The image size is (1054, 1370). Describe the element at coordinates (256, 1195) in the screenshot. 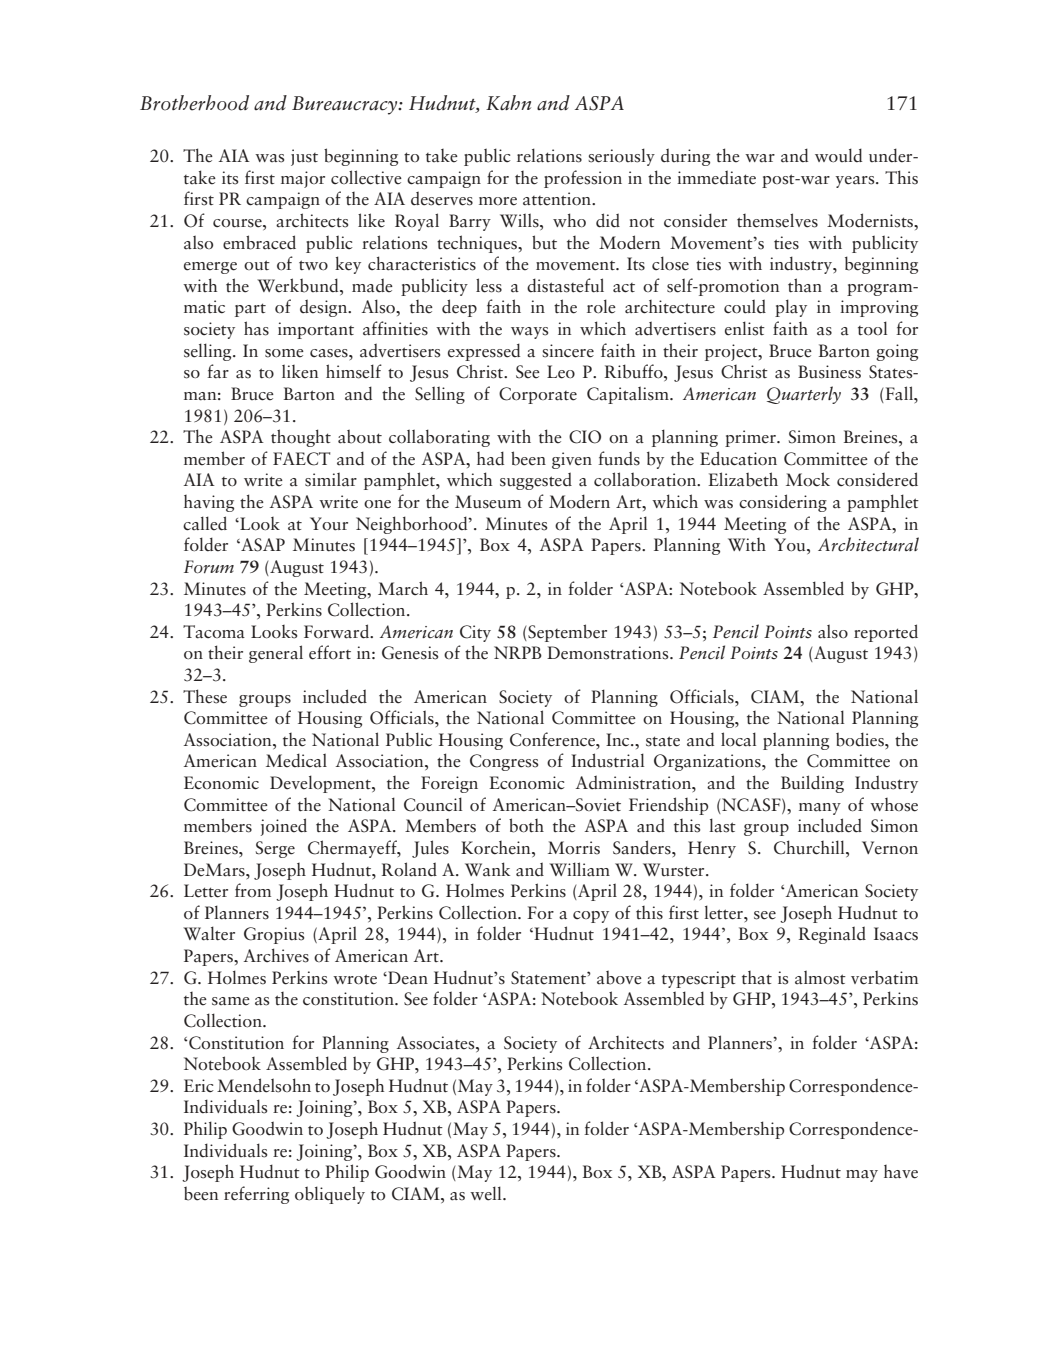

I see `referring` at that location.
